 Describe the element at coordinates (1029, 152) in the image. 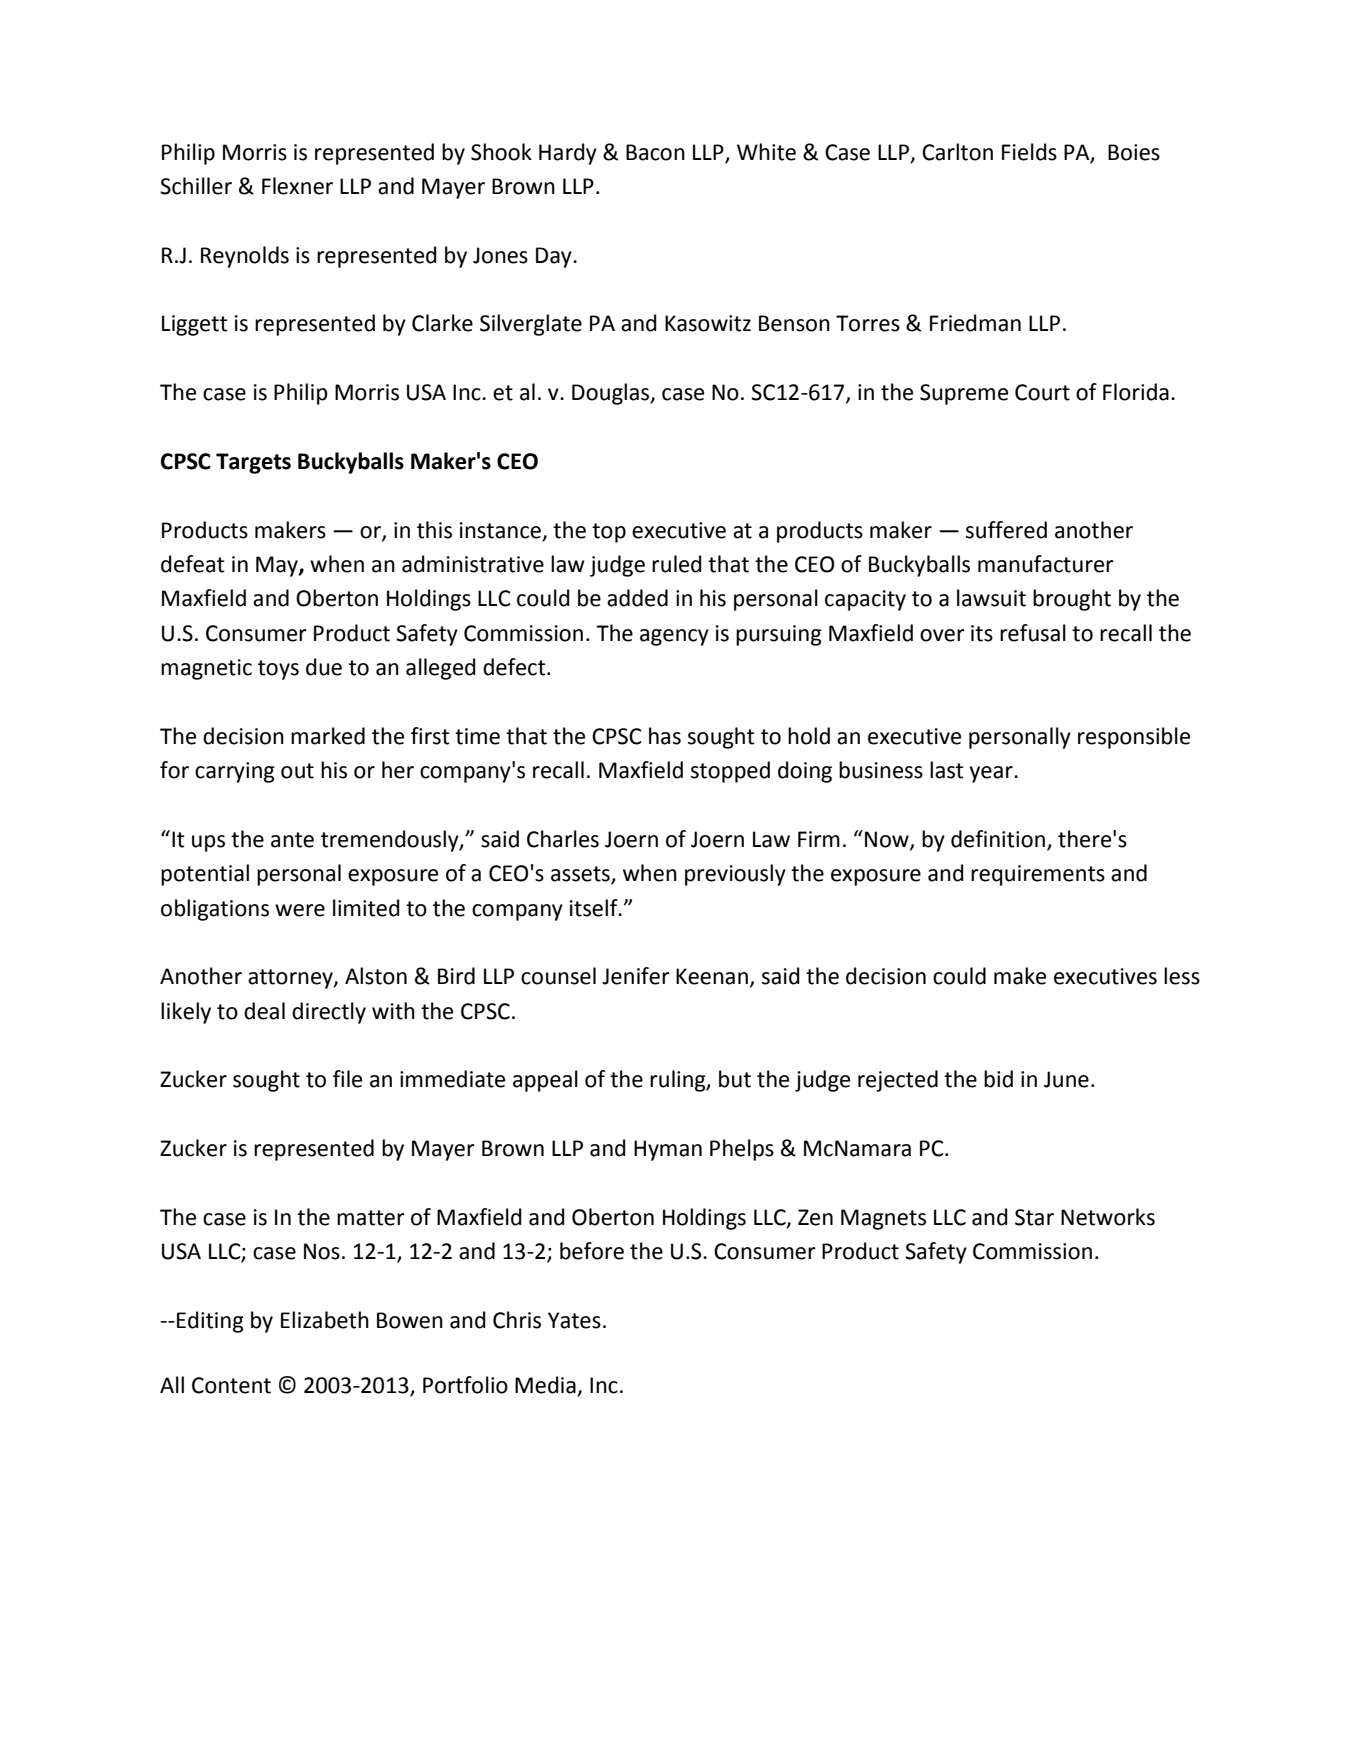

I see `Fields` at that location.
